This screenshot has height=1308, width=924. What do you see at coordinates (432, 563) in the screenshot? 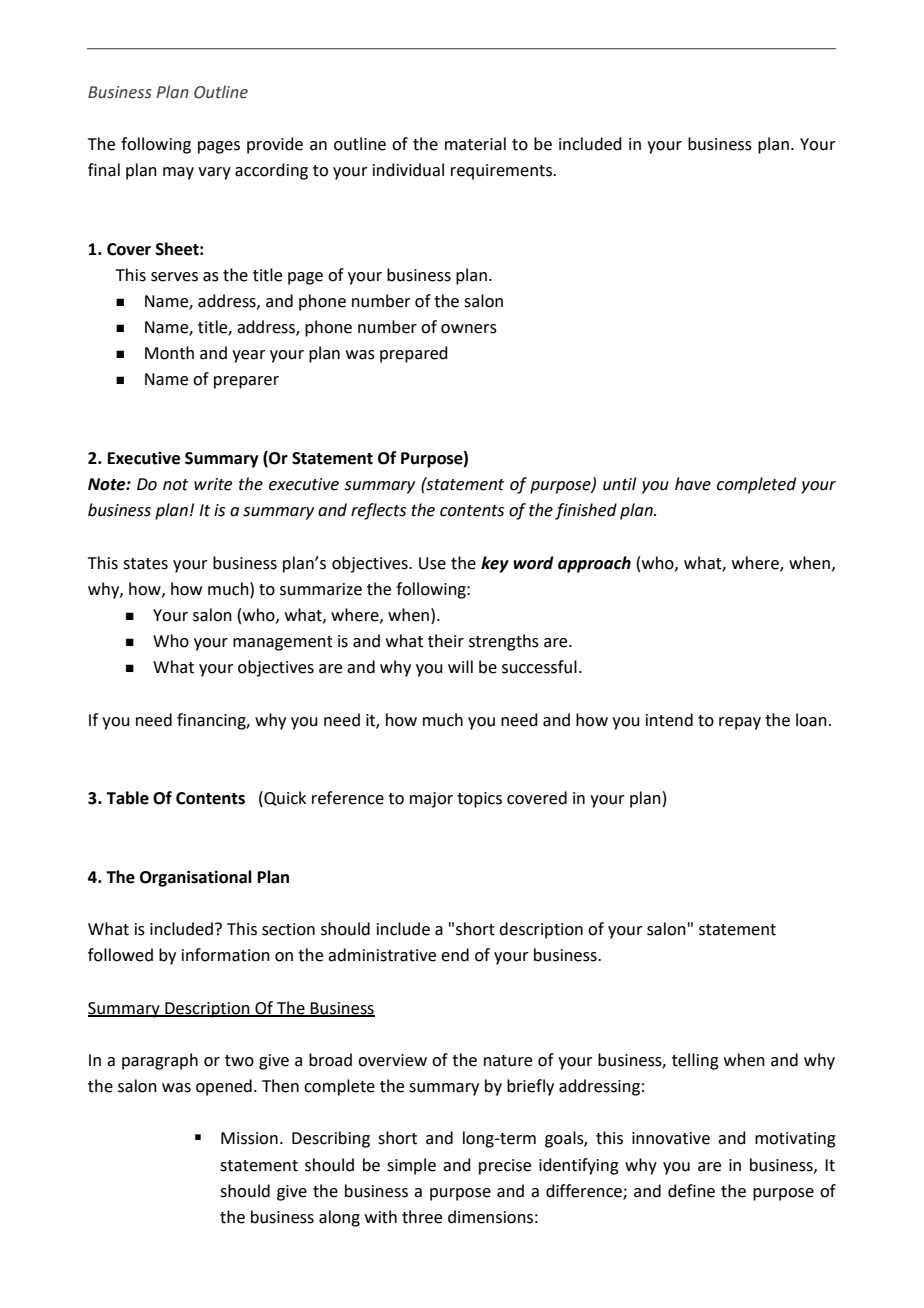
I see `Use` at bounding box center [432, 563].
